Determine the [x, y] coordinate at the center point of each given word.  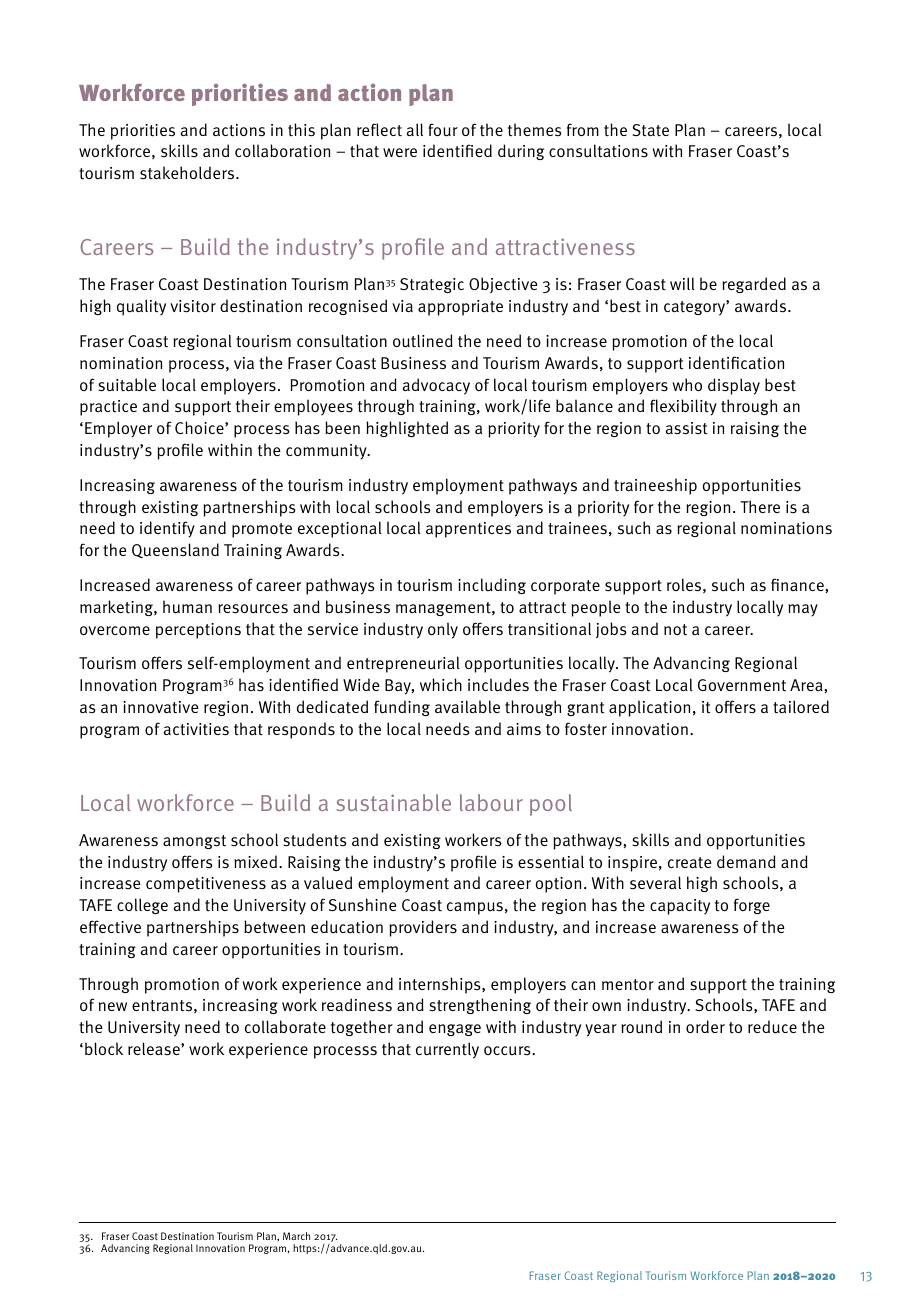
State [650, 130]
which [441, 684]
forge [752, 906]
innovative [160, 707]
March [296, 1236]
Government [742, 685]
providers [423, 928]
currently [447, 1050]
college [142, 906]
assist [686, 428]
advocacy [436, 386]
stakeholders [188, 173]
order [705, 1026]
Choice [200, 427]
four [443, 130]
